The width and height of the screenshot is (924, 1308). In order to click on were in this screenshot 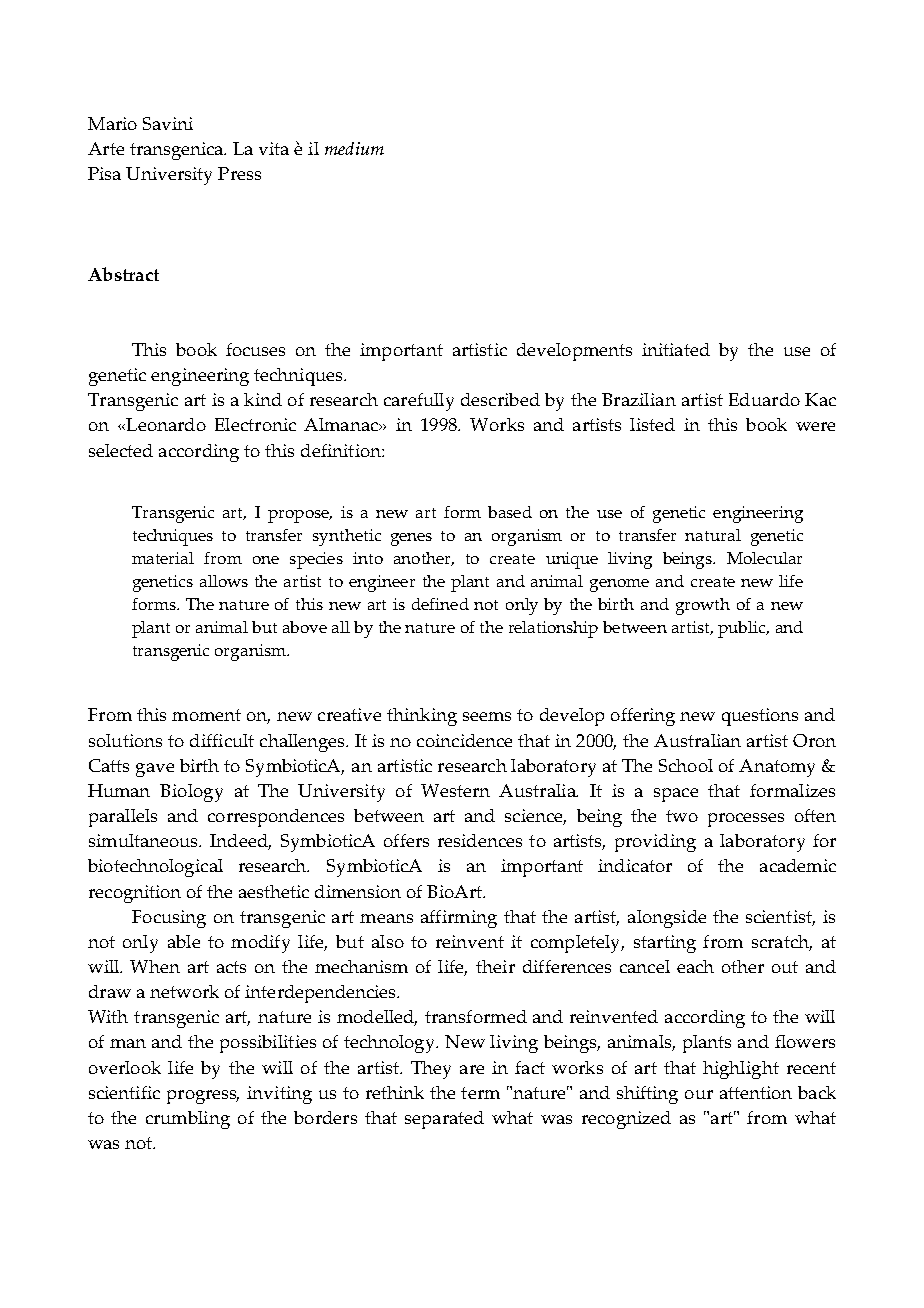, I will do `click(815, 426)`.
